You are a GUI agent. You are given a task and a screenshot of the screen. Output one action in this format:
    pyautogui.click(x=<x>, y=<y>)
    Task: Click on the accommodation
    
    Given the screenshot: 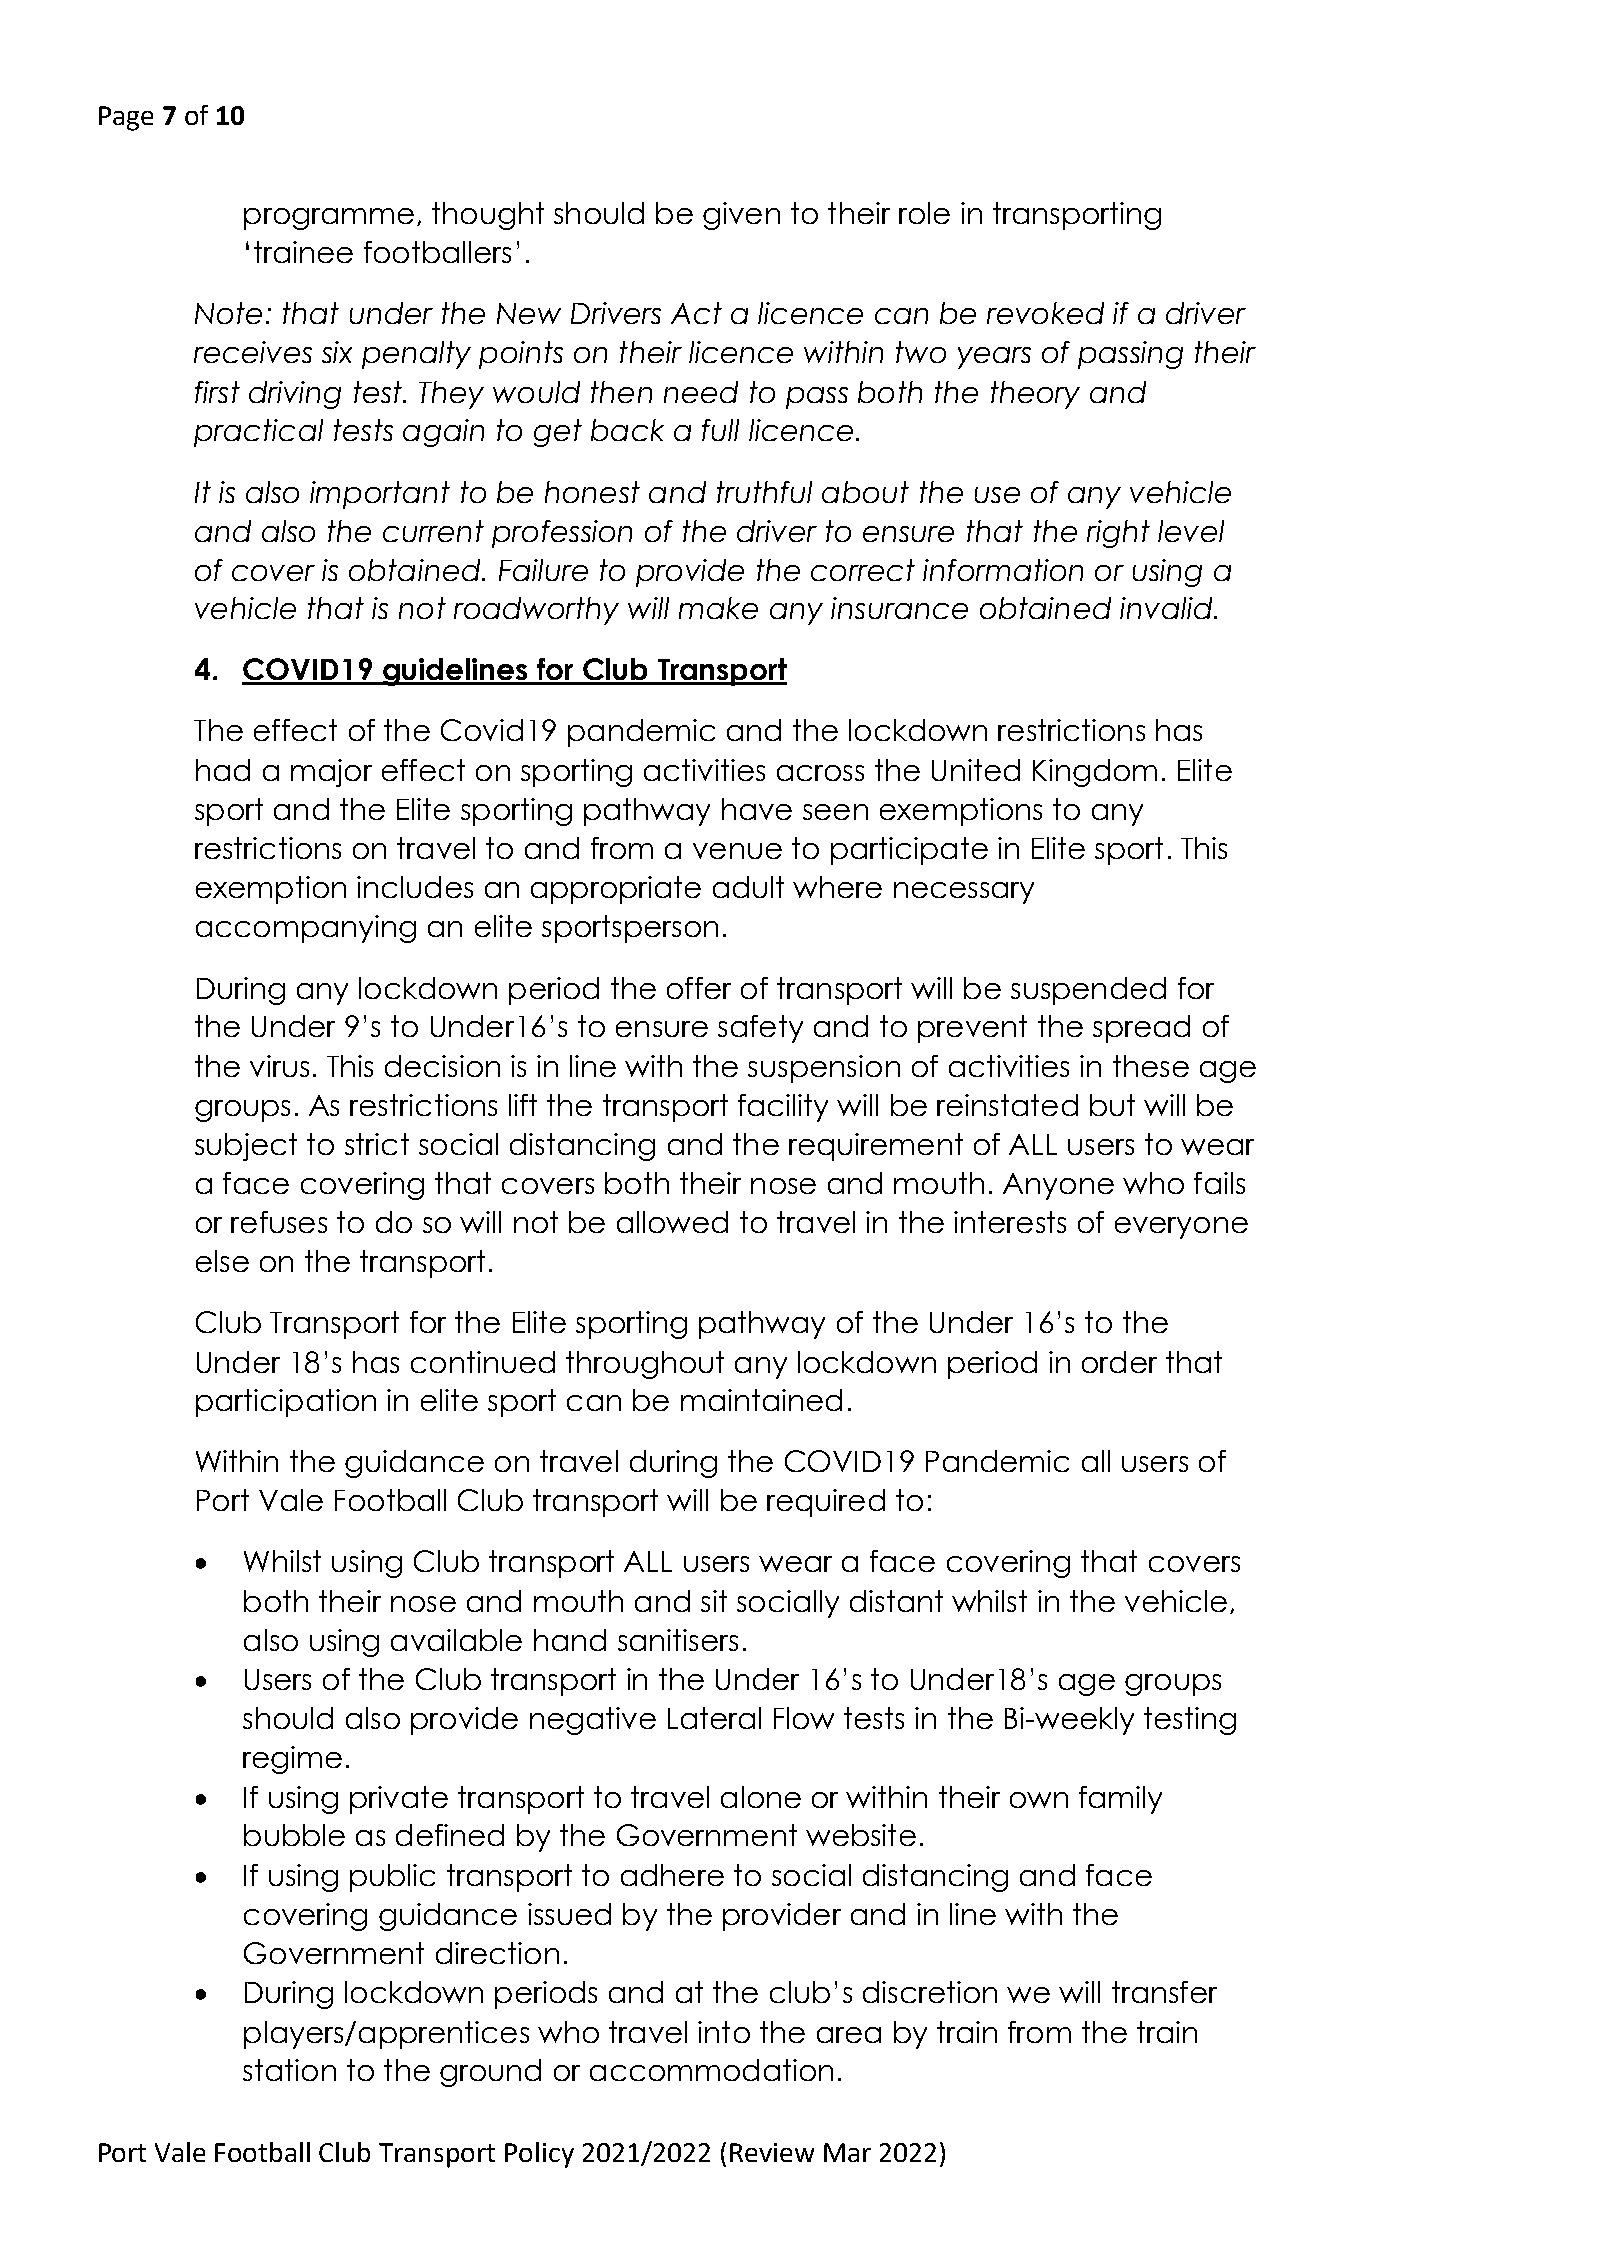 What is the action you would take?
    pyautogui.click(x=711, y=2070)
